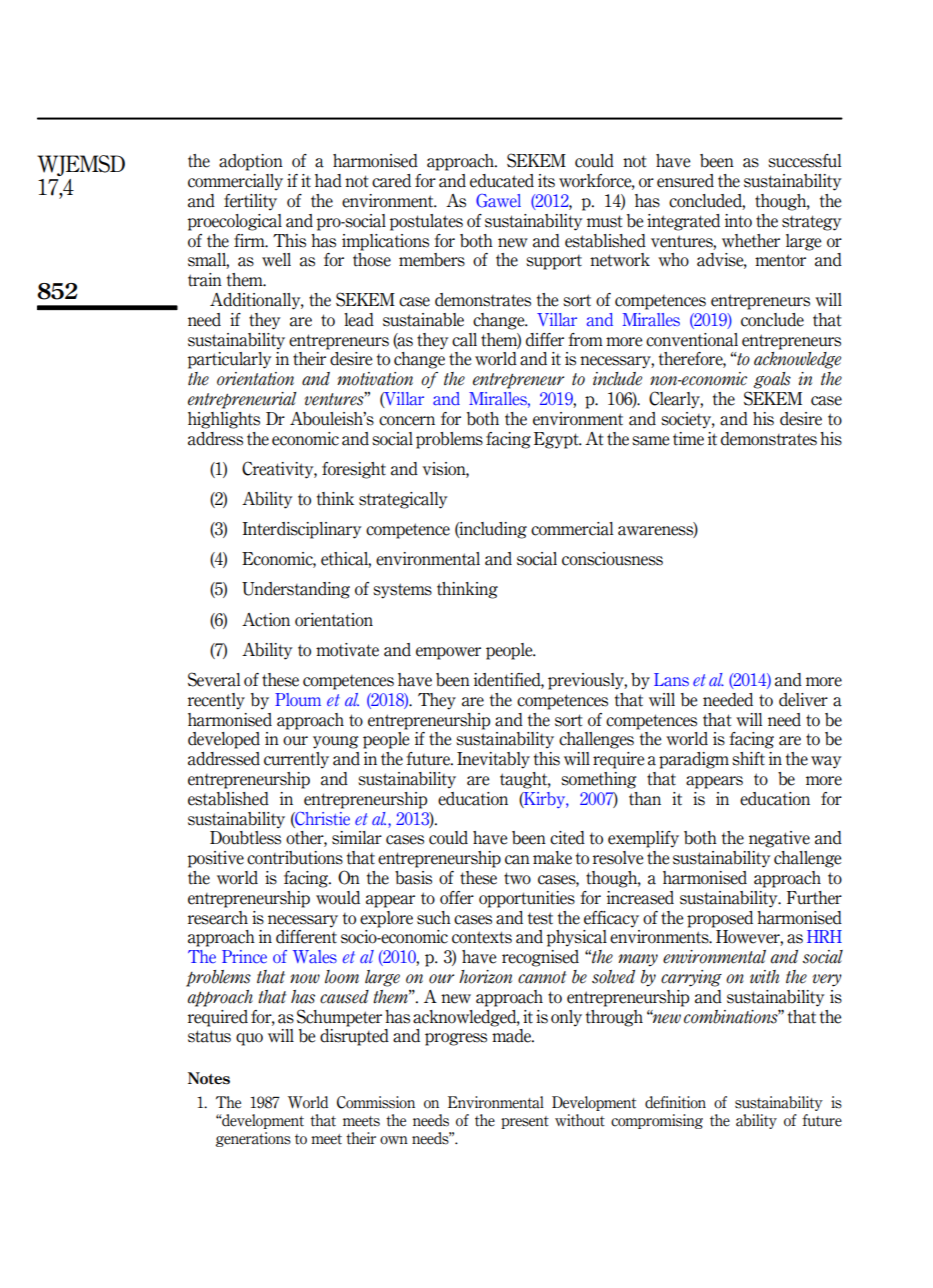 The image size is (933, 1288). Describe the element at coordinates (612, 559) in the document. I see `consciousness` at that location.
